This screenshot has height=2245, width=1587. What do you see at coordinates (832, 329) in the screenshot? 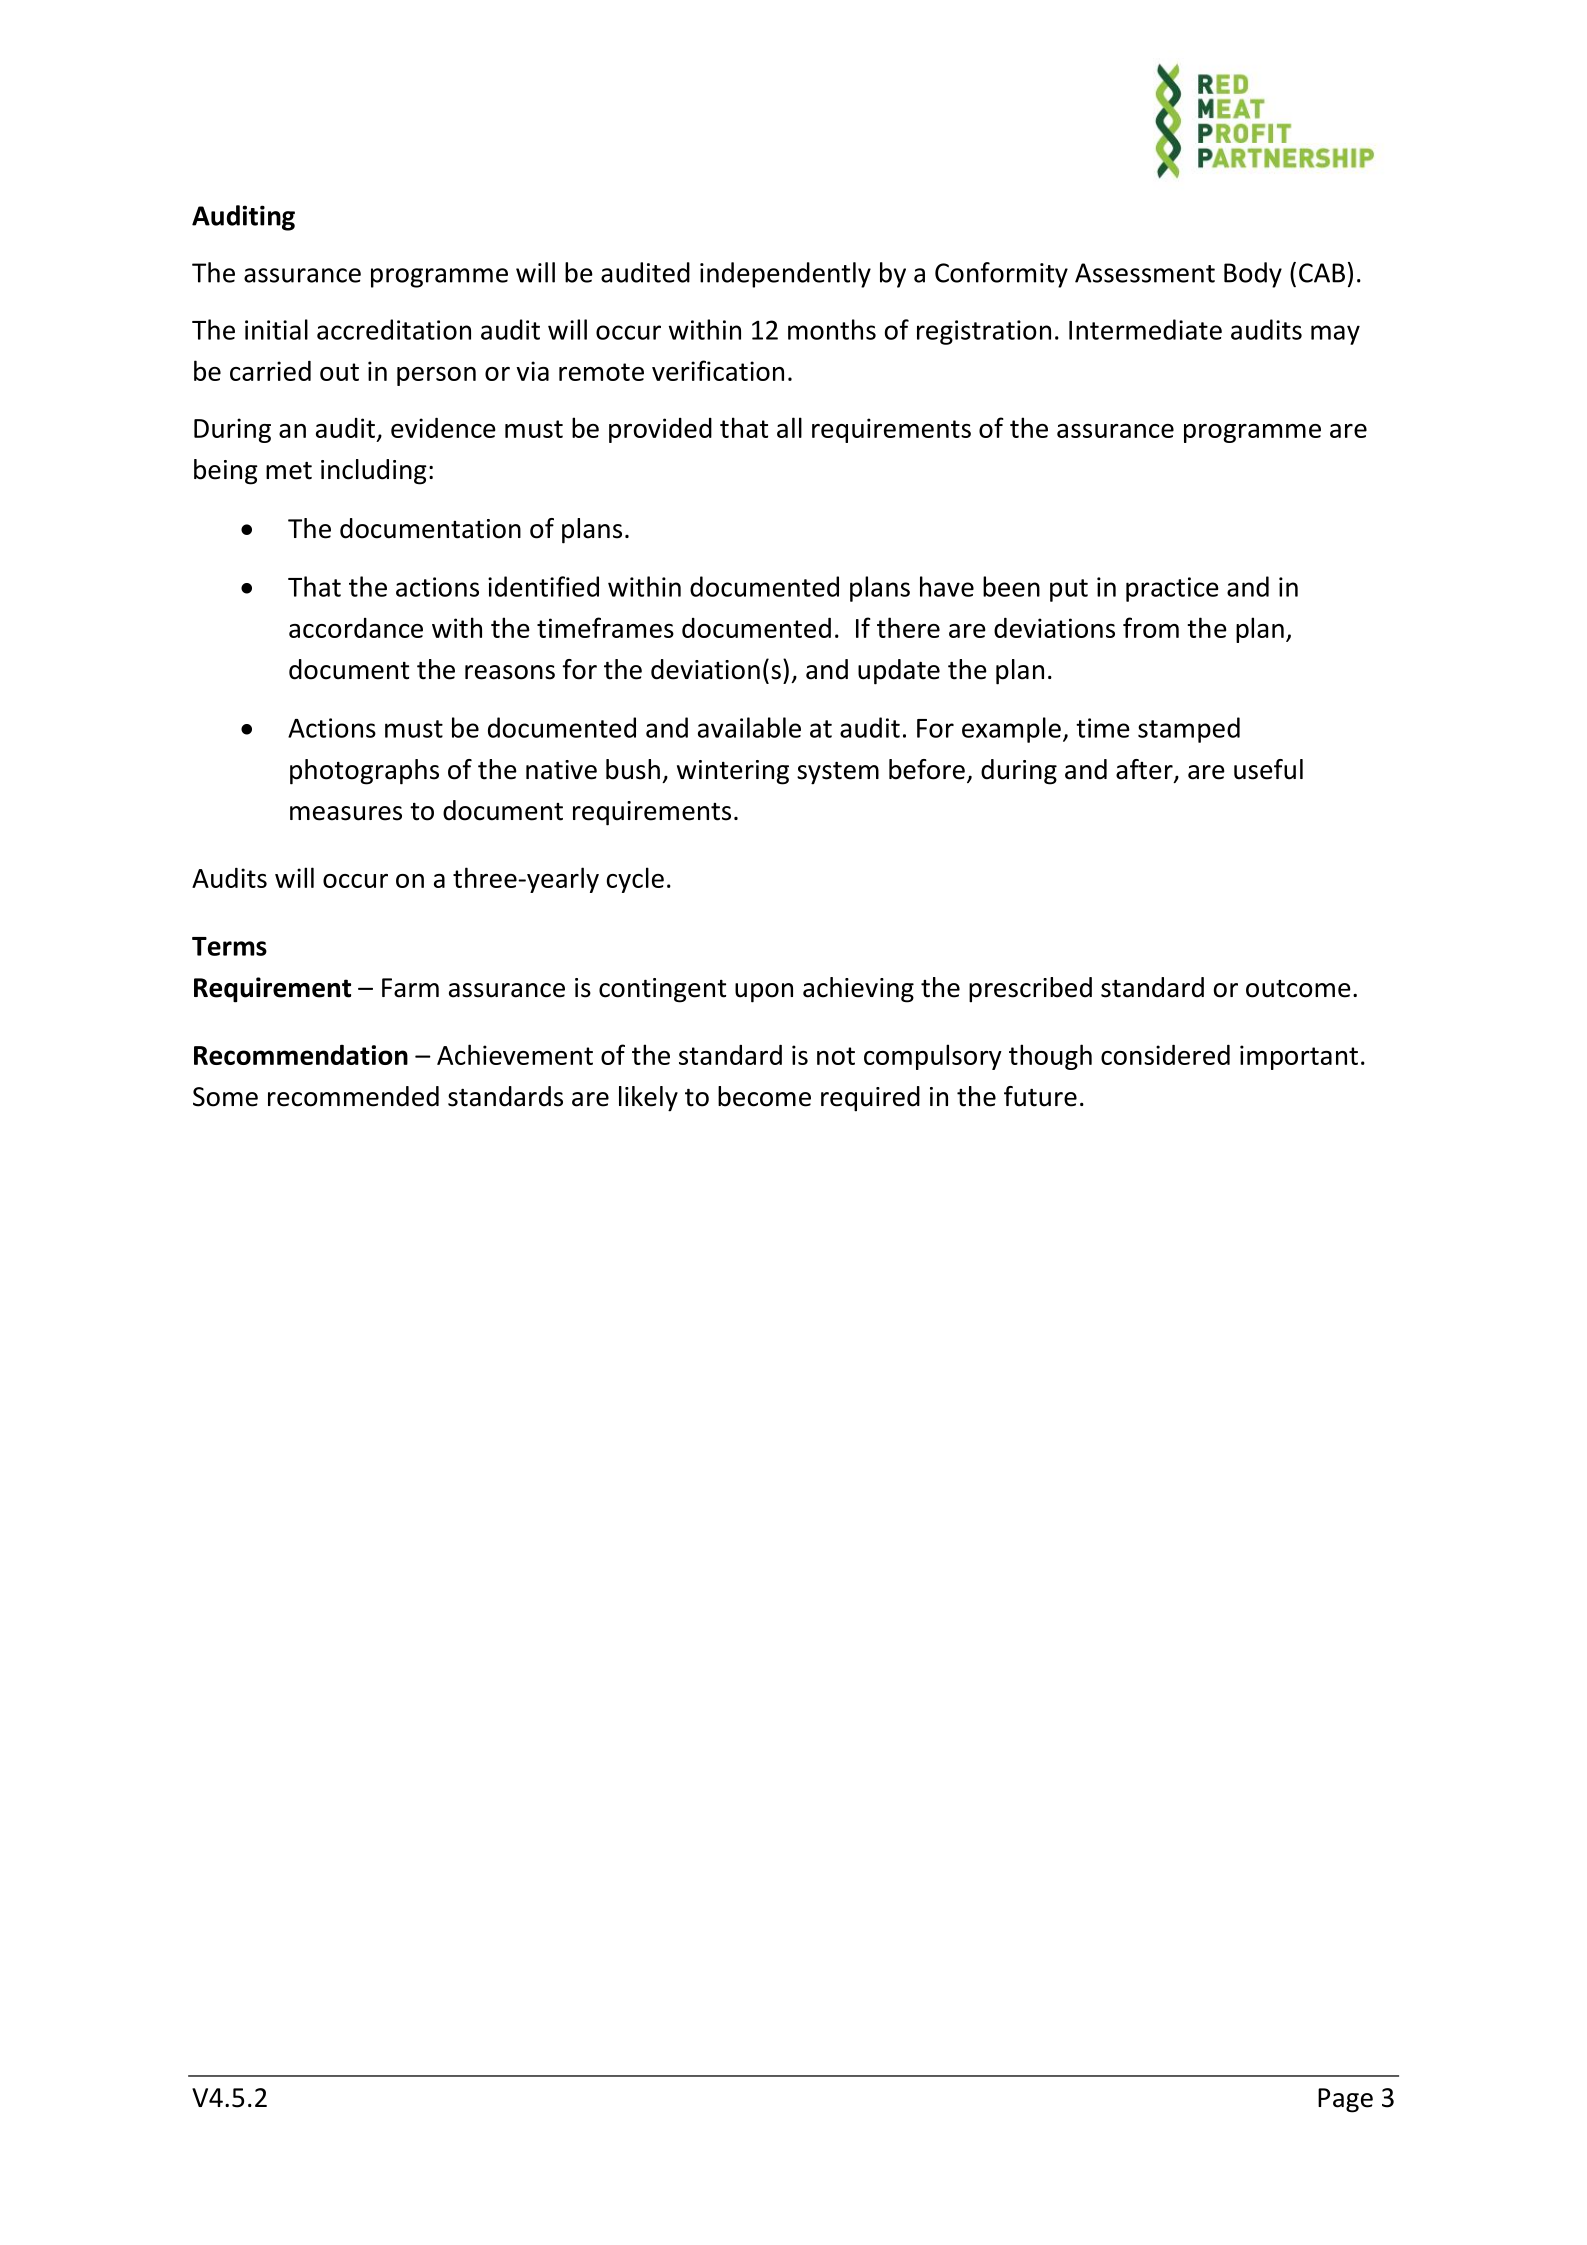
I see `months` at bounding box center [832, 329].
